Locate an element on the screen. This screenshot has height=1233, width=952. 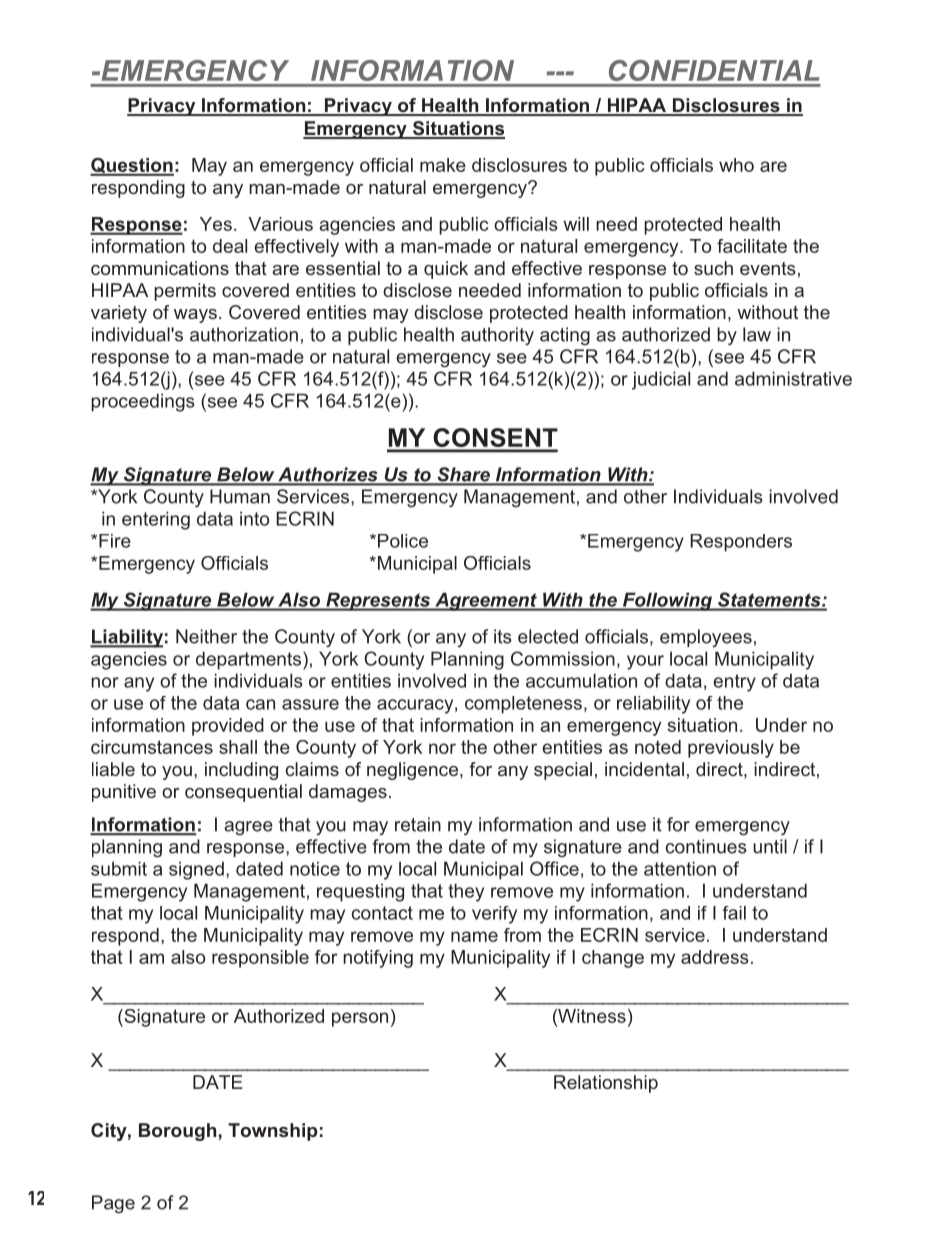
Borough is located at coordinates (177, 1132).
